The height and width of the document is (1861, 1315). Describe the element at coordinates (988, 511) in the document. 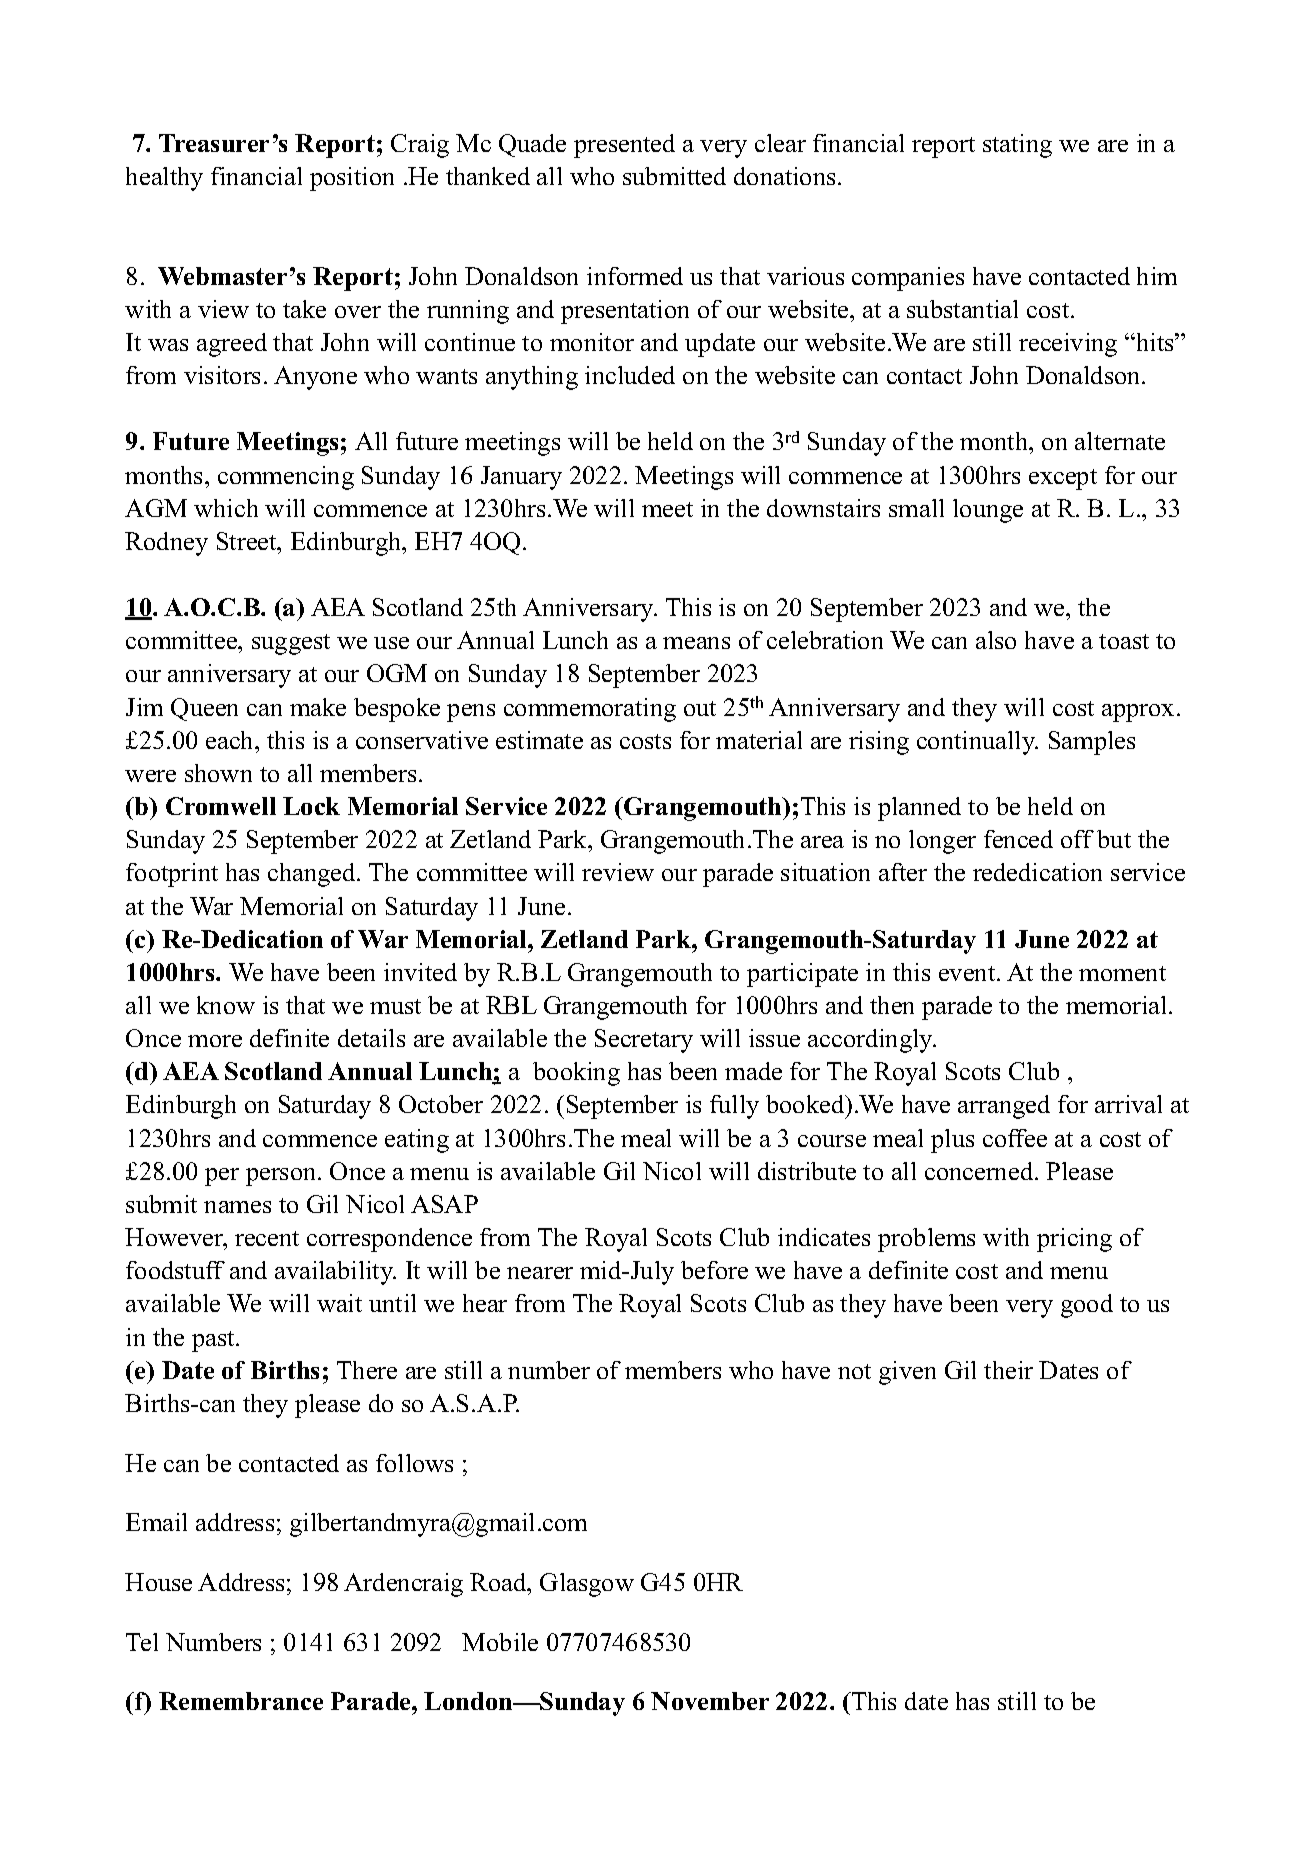

I see `lounge` at that location.
